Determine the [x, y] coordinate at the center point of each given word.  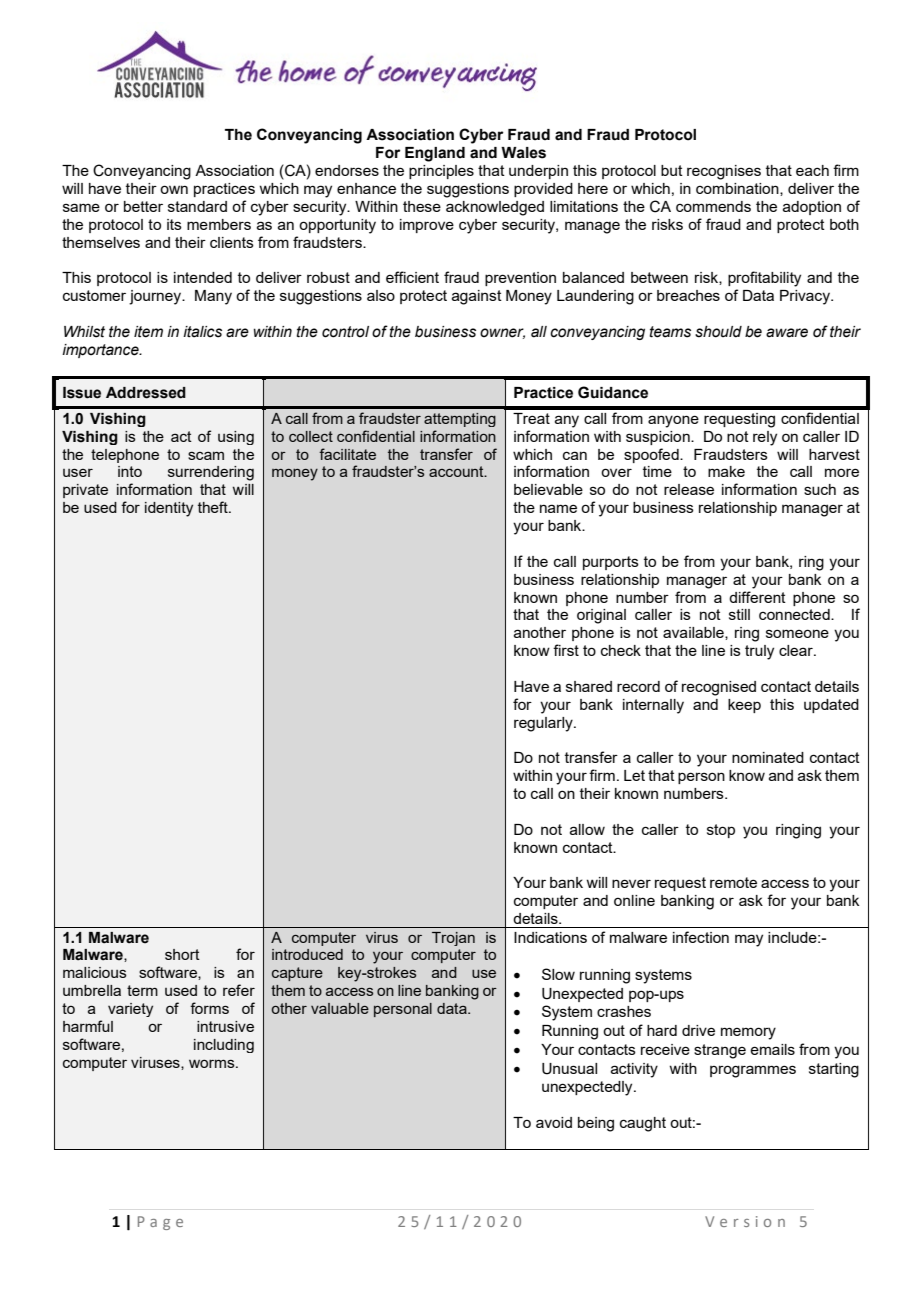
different [757, 597]
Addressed [146, 393]
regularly [544, 724]
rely [765, 438]
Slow [558, 974]
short [182, 954]
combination [738, 189]
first [566, 650]
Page [160, 1223]
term [142, 990]
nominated [768, 757]
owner [502, 333]
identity [169, 509]
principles [441, 172]
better [143, 206]
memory [748, 1033]
